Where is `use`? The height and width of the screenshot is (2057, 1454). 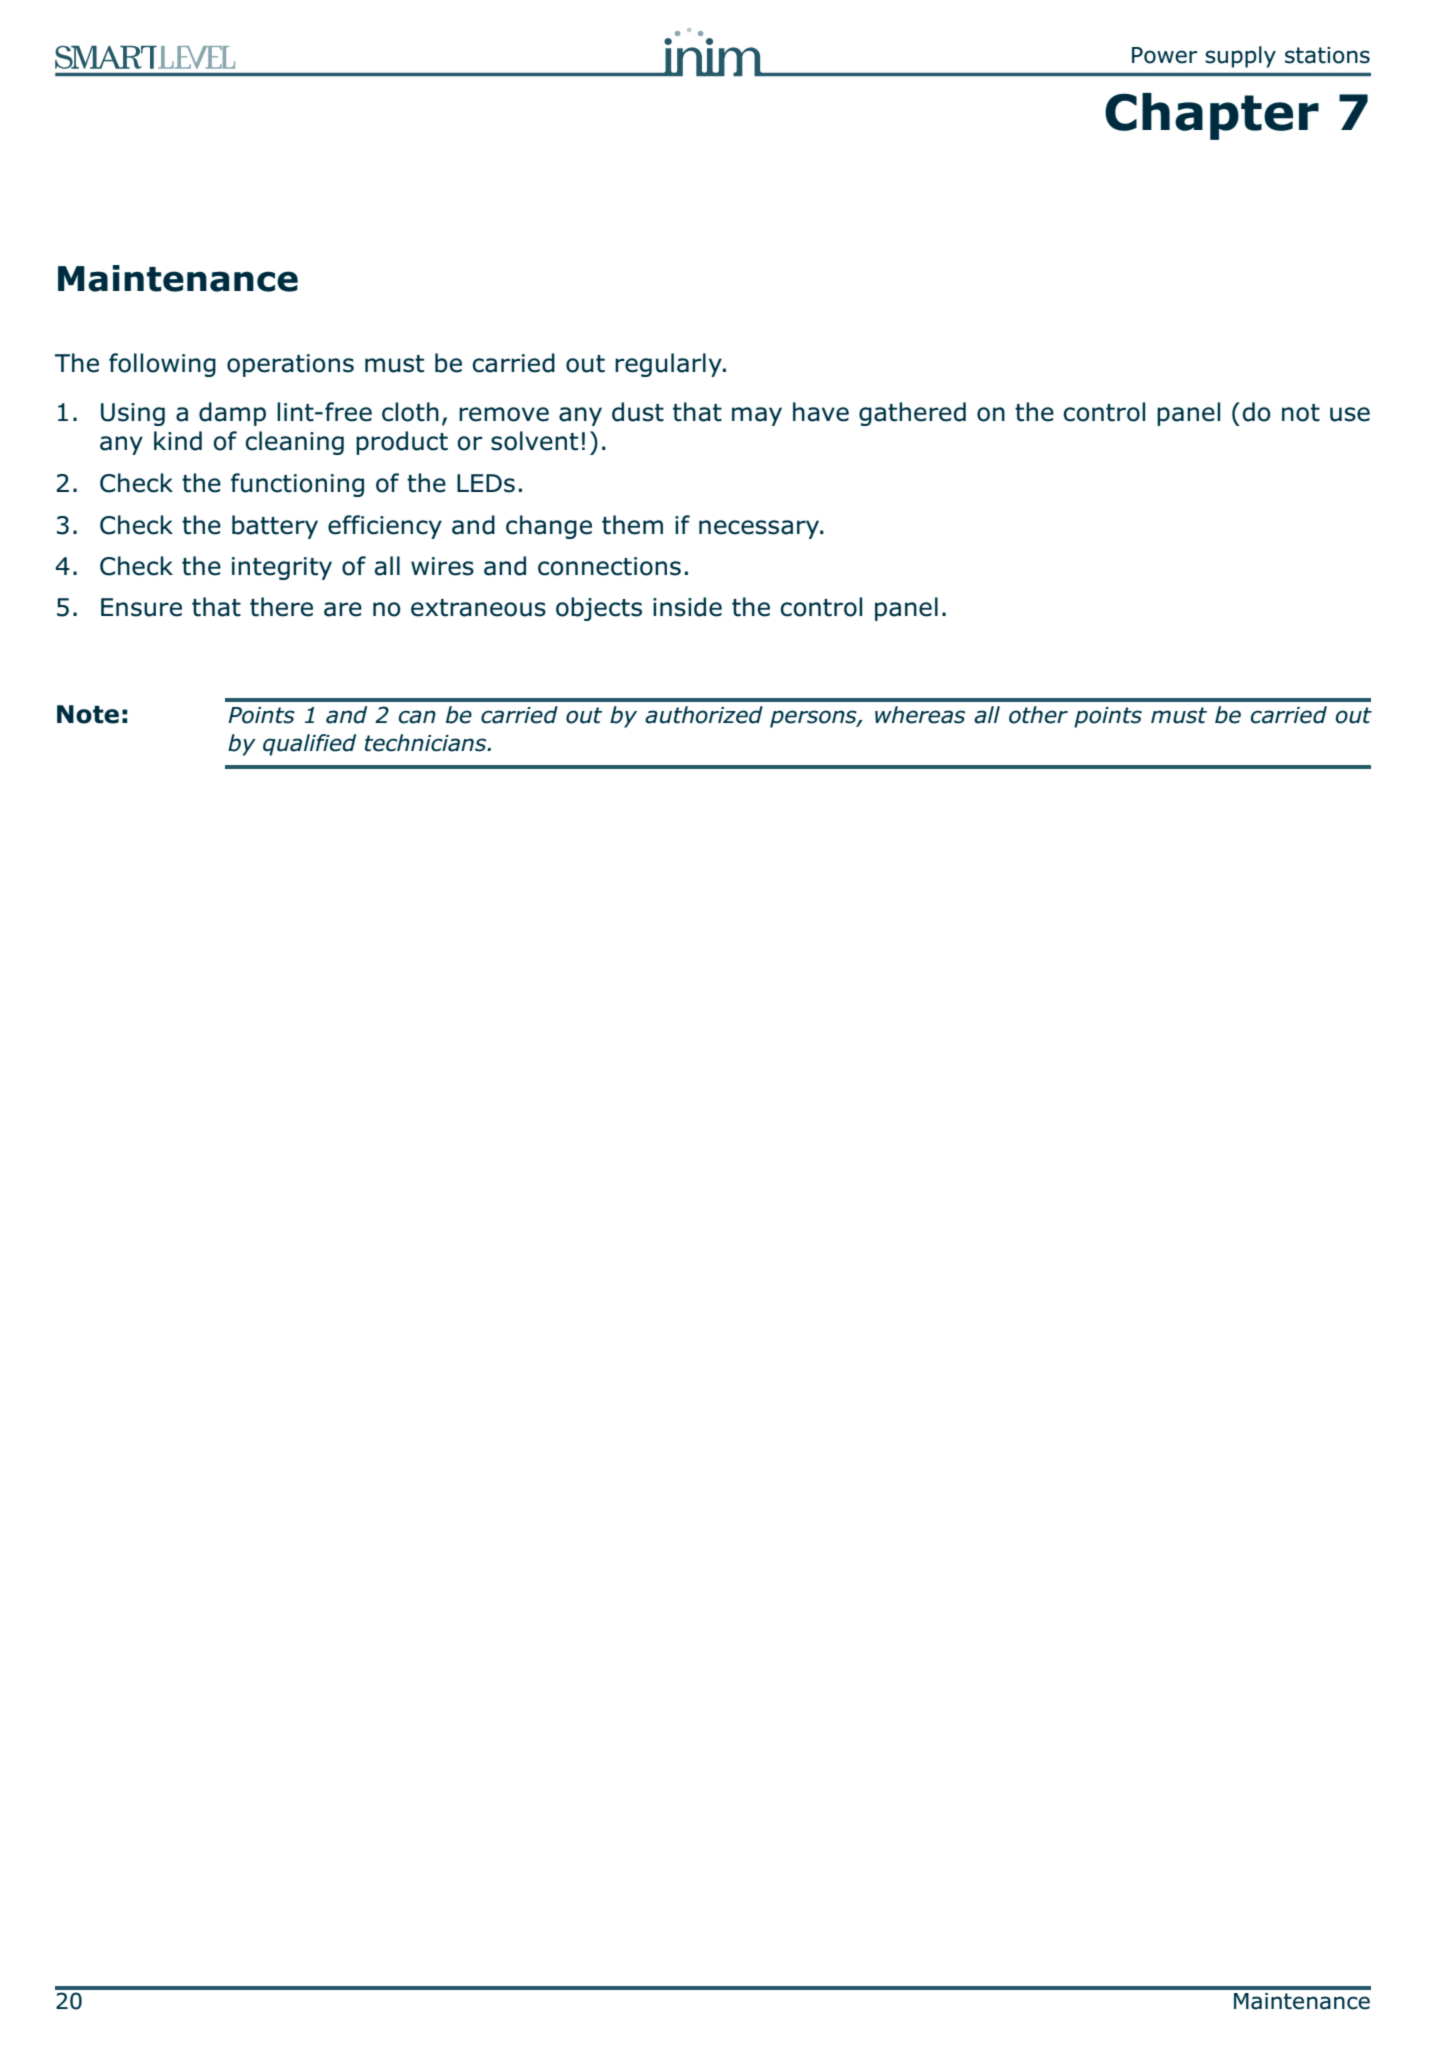
use is located at coordinates (1350, 414).
